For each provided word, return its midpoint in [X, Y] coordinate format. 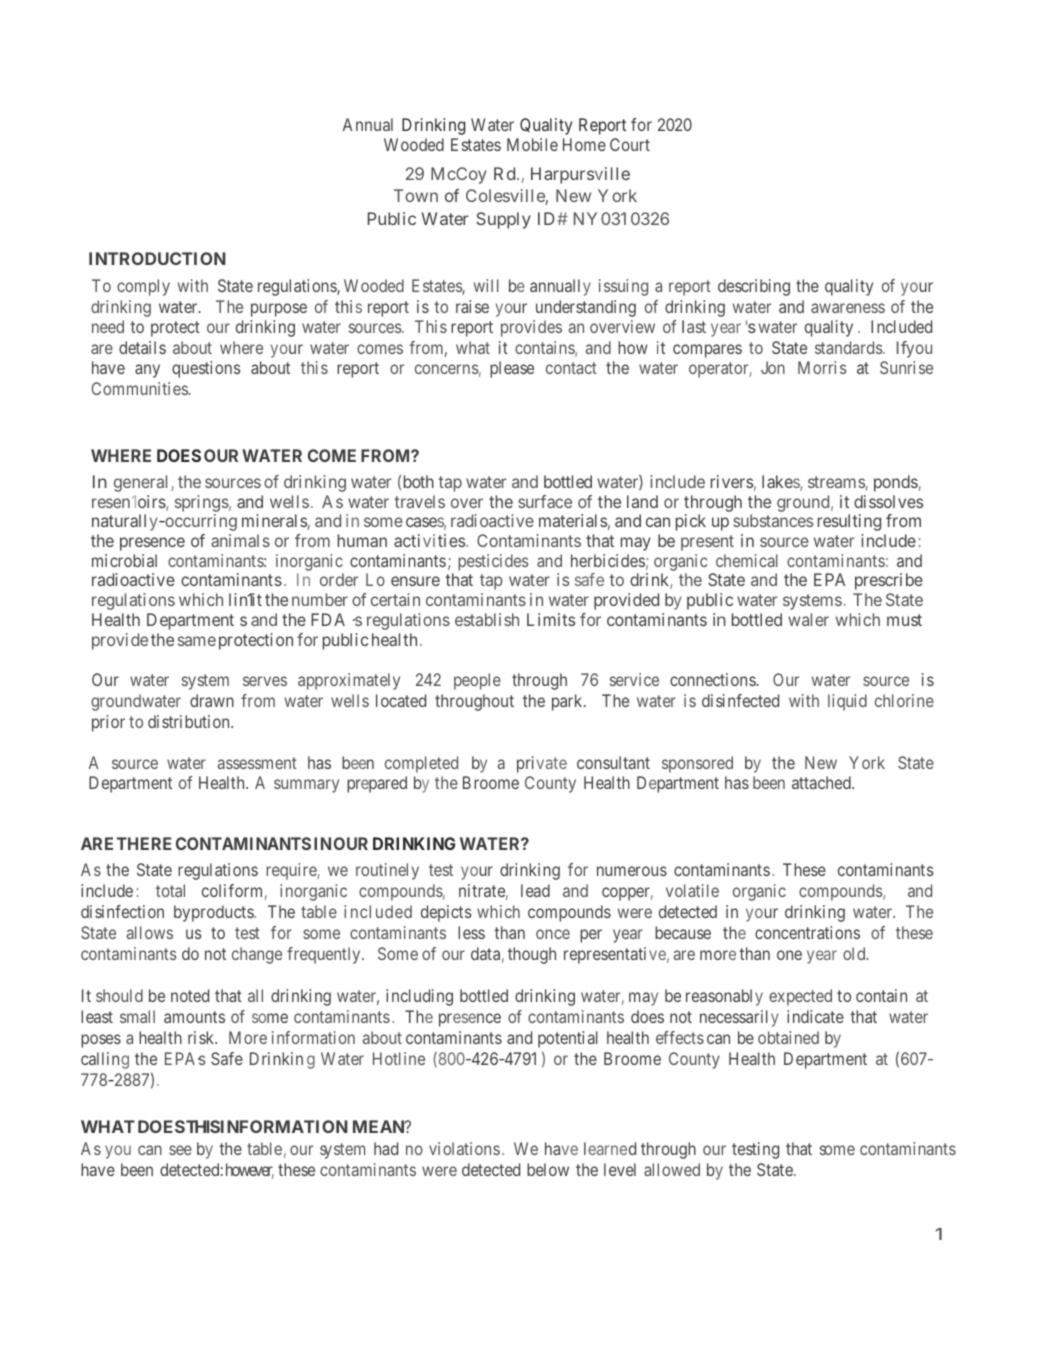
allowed [672, 1169]
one [789, 955]
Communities [140, 388]
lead [535, 890]
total [170, 890]
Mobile [532, 144]
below [548, 1169]
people [477, 681]
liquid [847, 702]
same [197, 641]
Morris [822, 367]
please [512, 369]
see [180, 1150]
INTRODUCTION [157, 258]
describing [754, 287]
